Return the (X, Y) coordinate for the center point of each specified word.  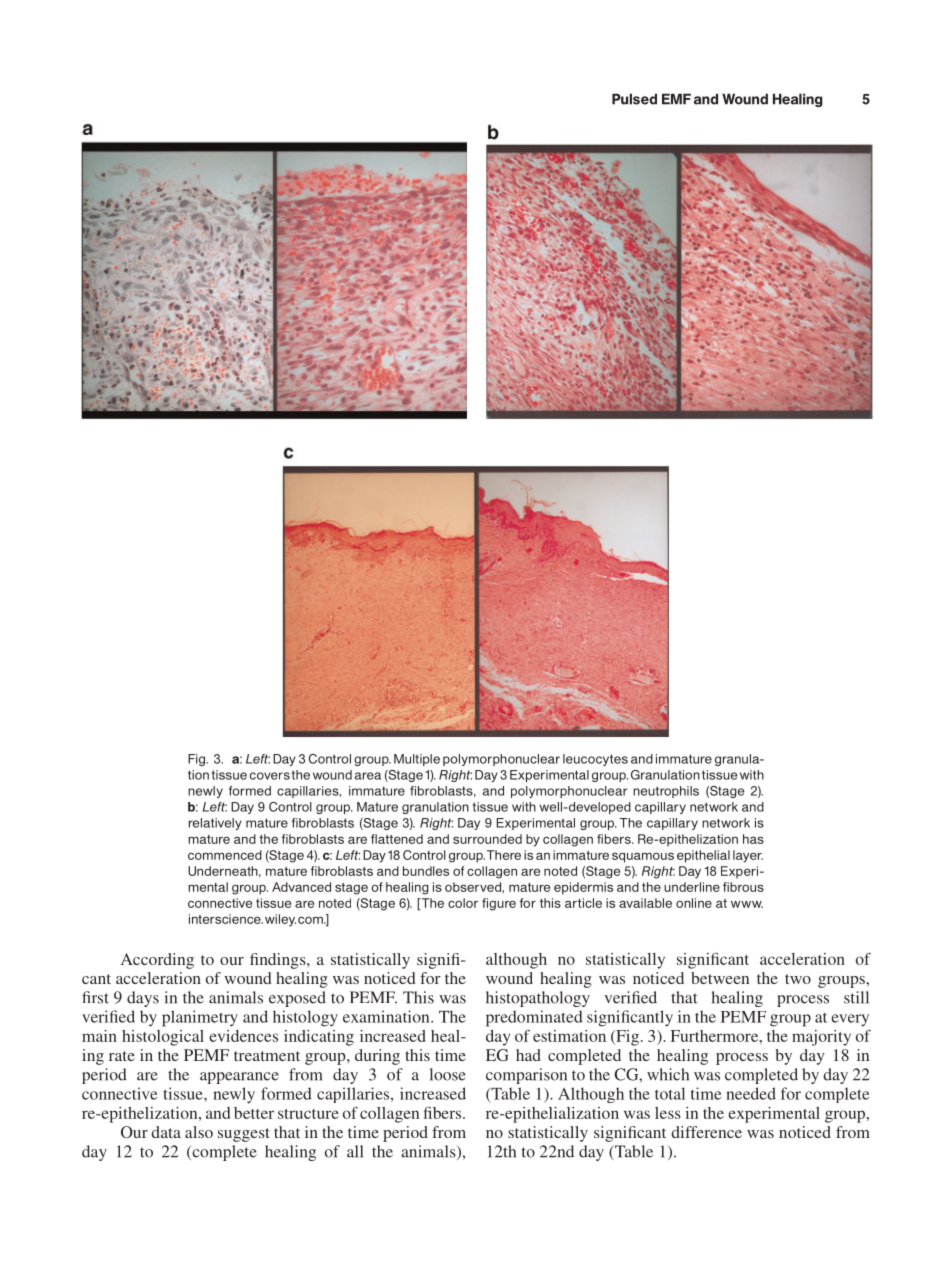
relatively (215, 824)
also (199, 1132)
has (753, 839)
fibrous (743, 887)
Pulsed (634, 99)
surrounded (487, 839)
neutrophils (666, 792)
